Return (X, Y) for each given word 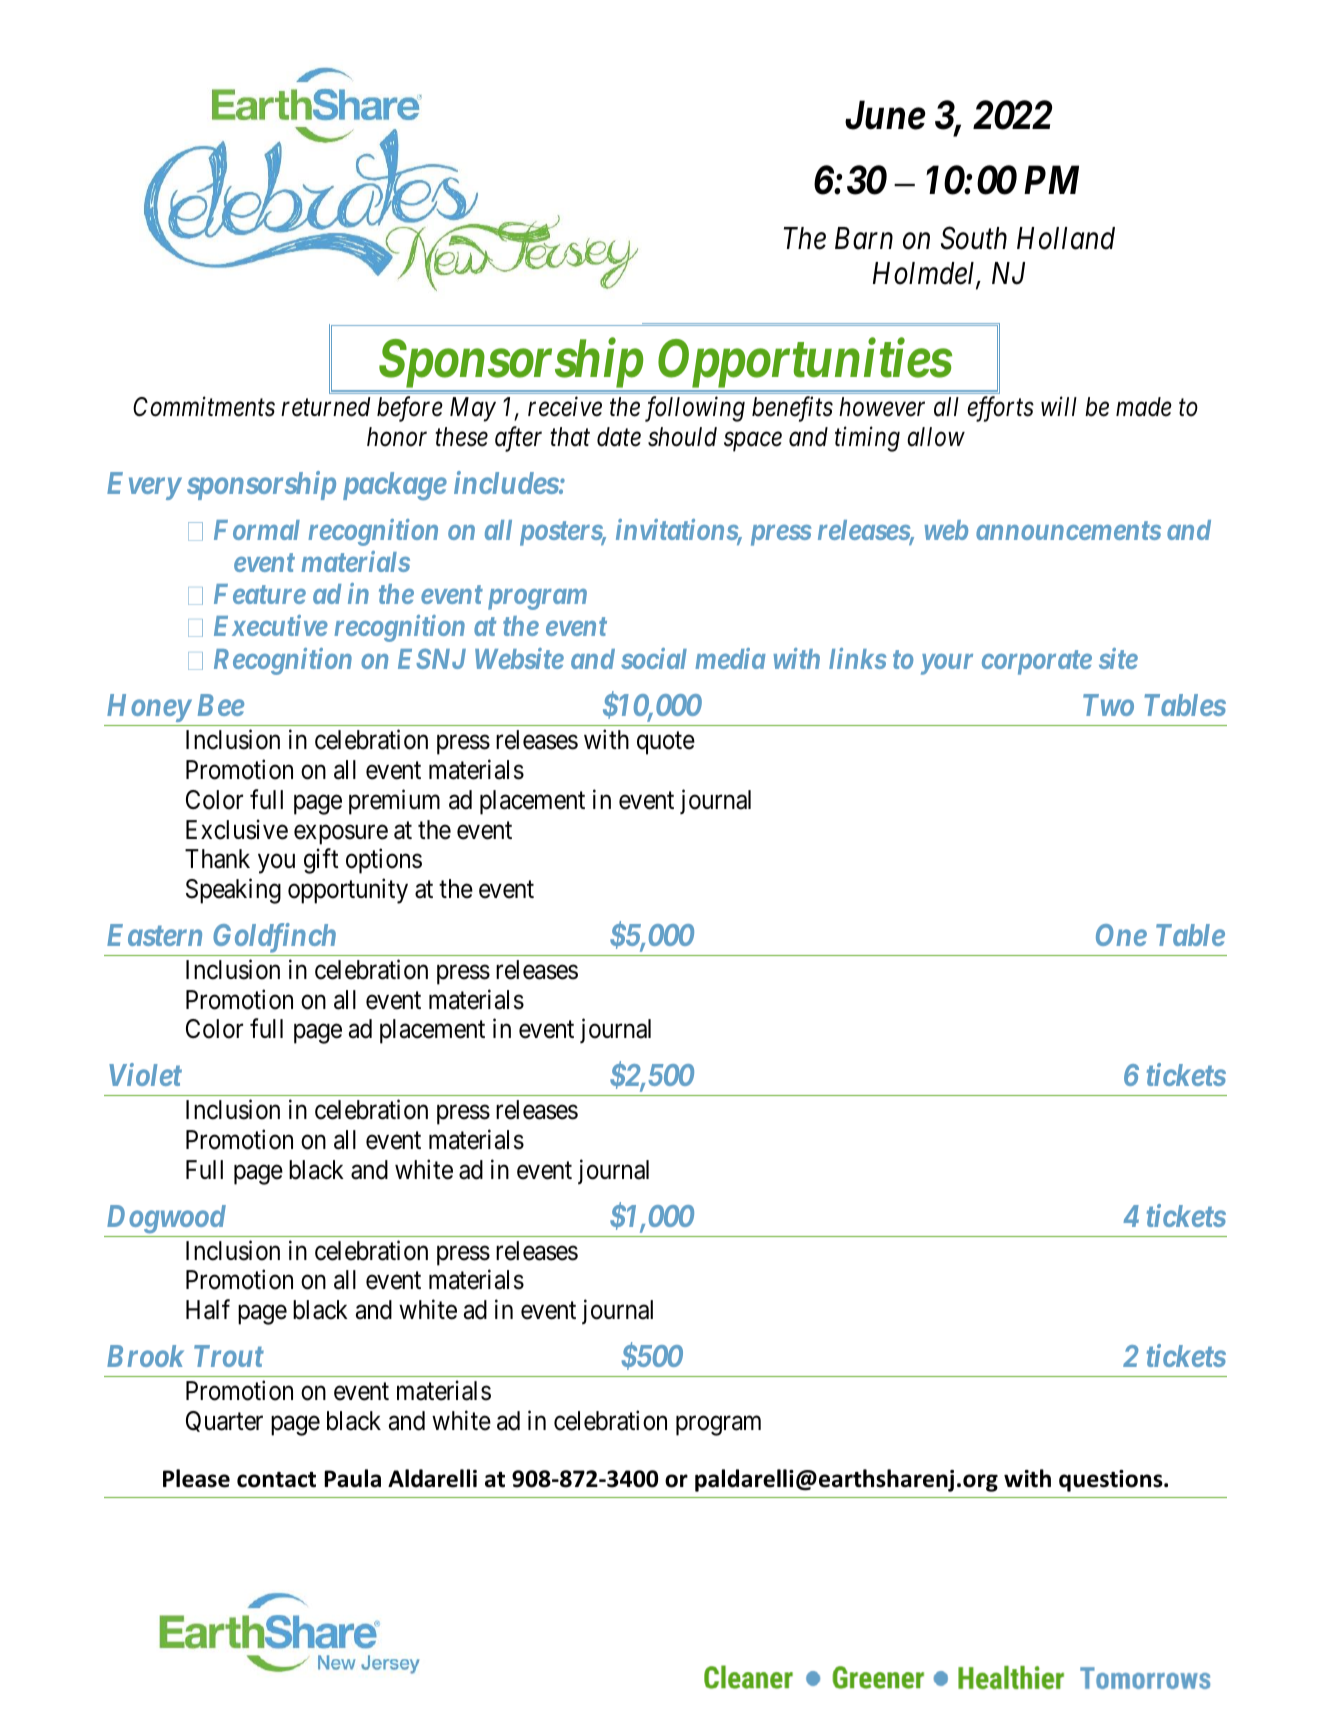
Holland (1066, 238)
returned (325, 407)
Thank (217, 859)
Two (1108, 705)
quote (666, 743)
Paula (352, 1478)
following (695, 409)
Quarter (224, 1421)
